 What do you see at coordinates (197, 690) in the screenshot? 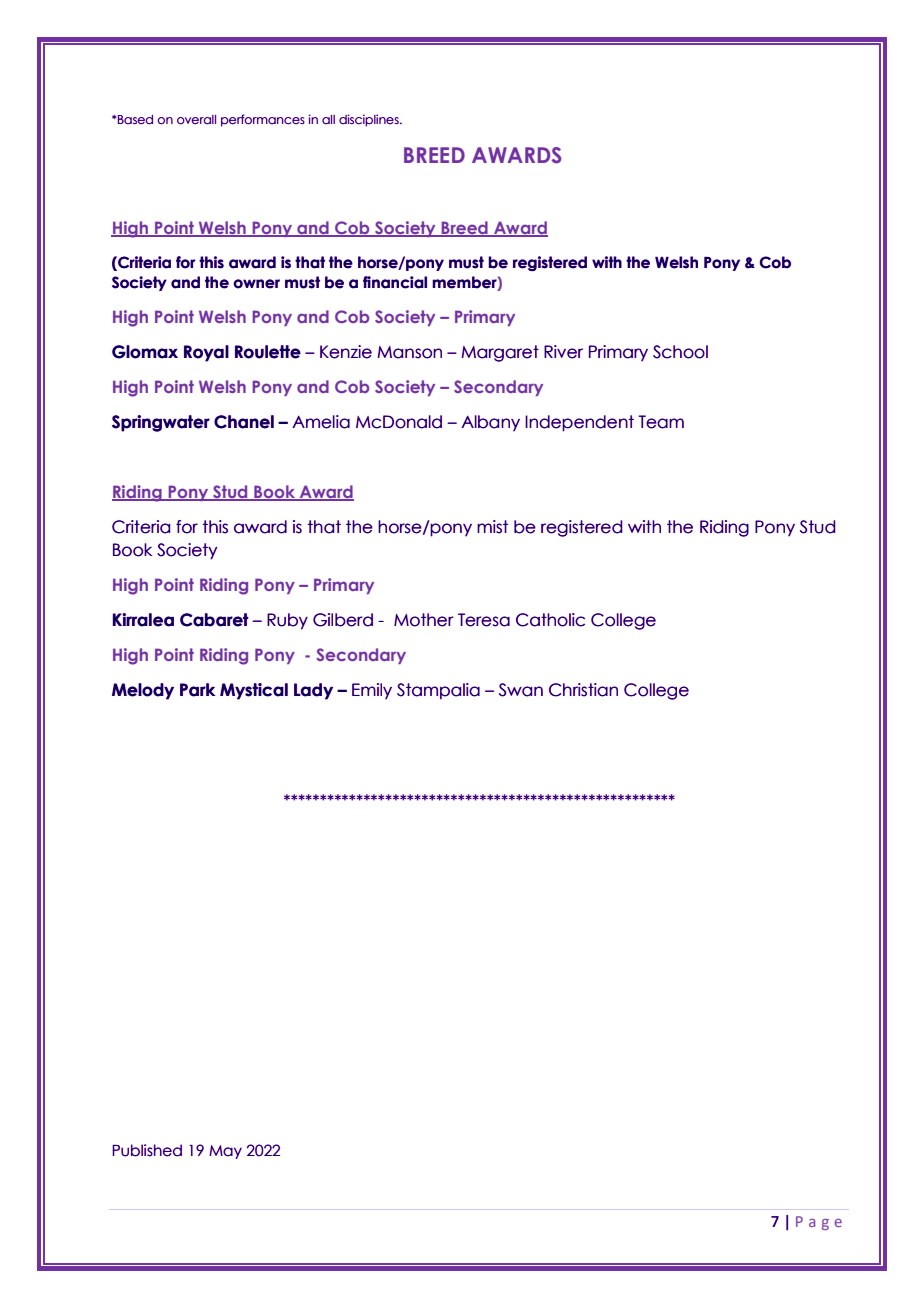
I see `Park` at bounding box center [197, 690].
